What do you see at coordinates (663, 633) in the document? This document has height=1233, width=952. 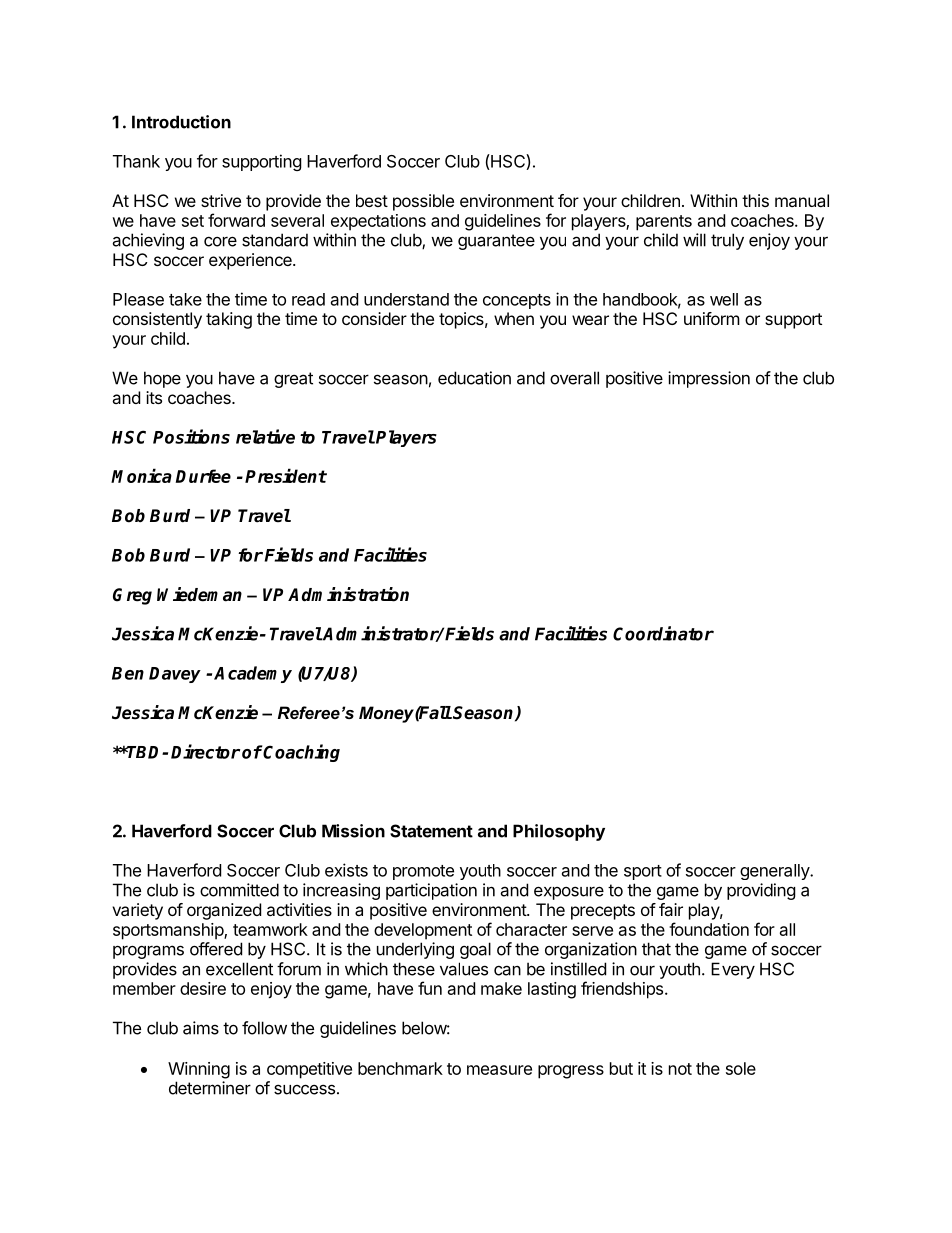 I see `Coordinator` at bounding box center [663, 633].
